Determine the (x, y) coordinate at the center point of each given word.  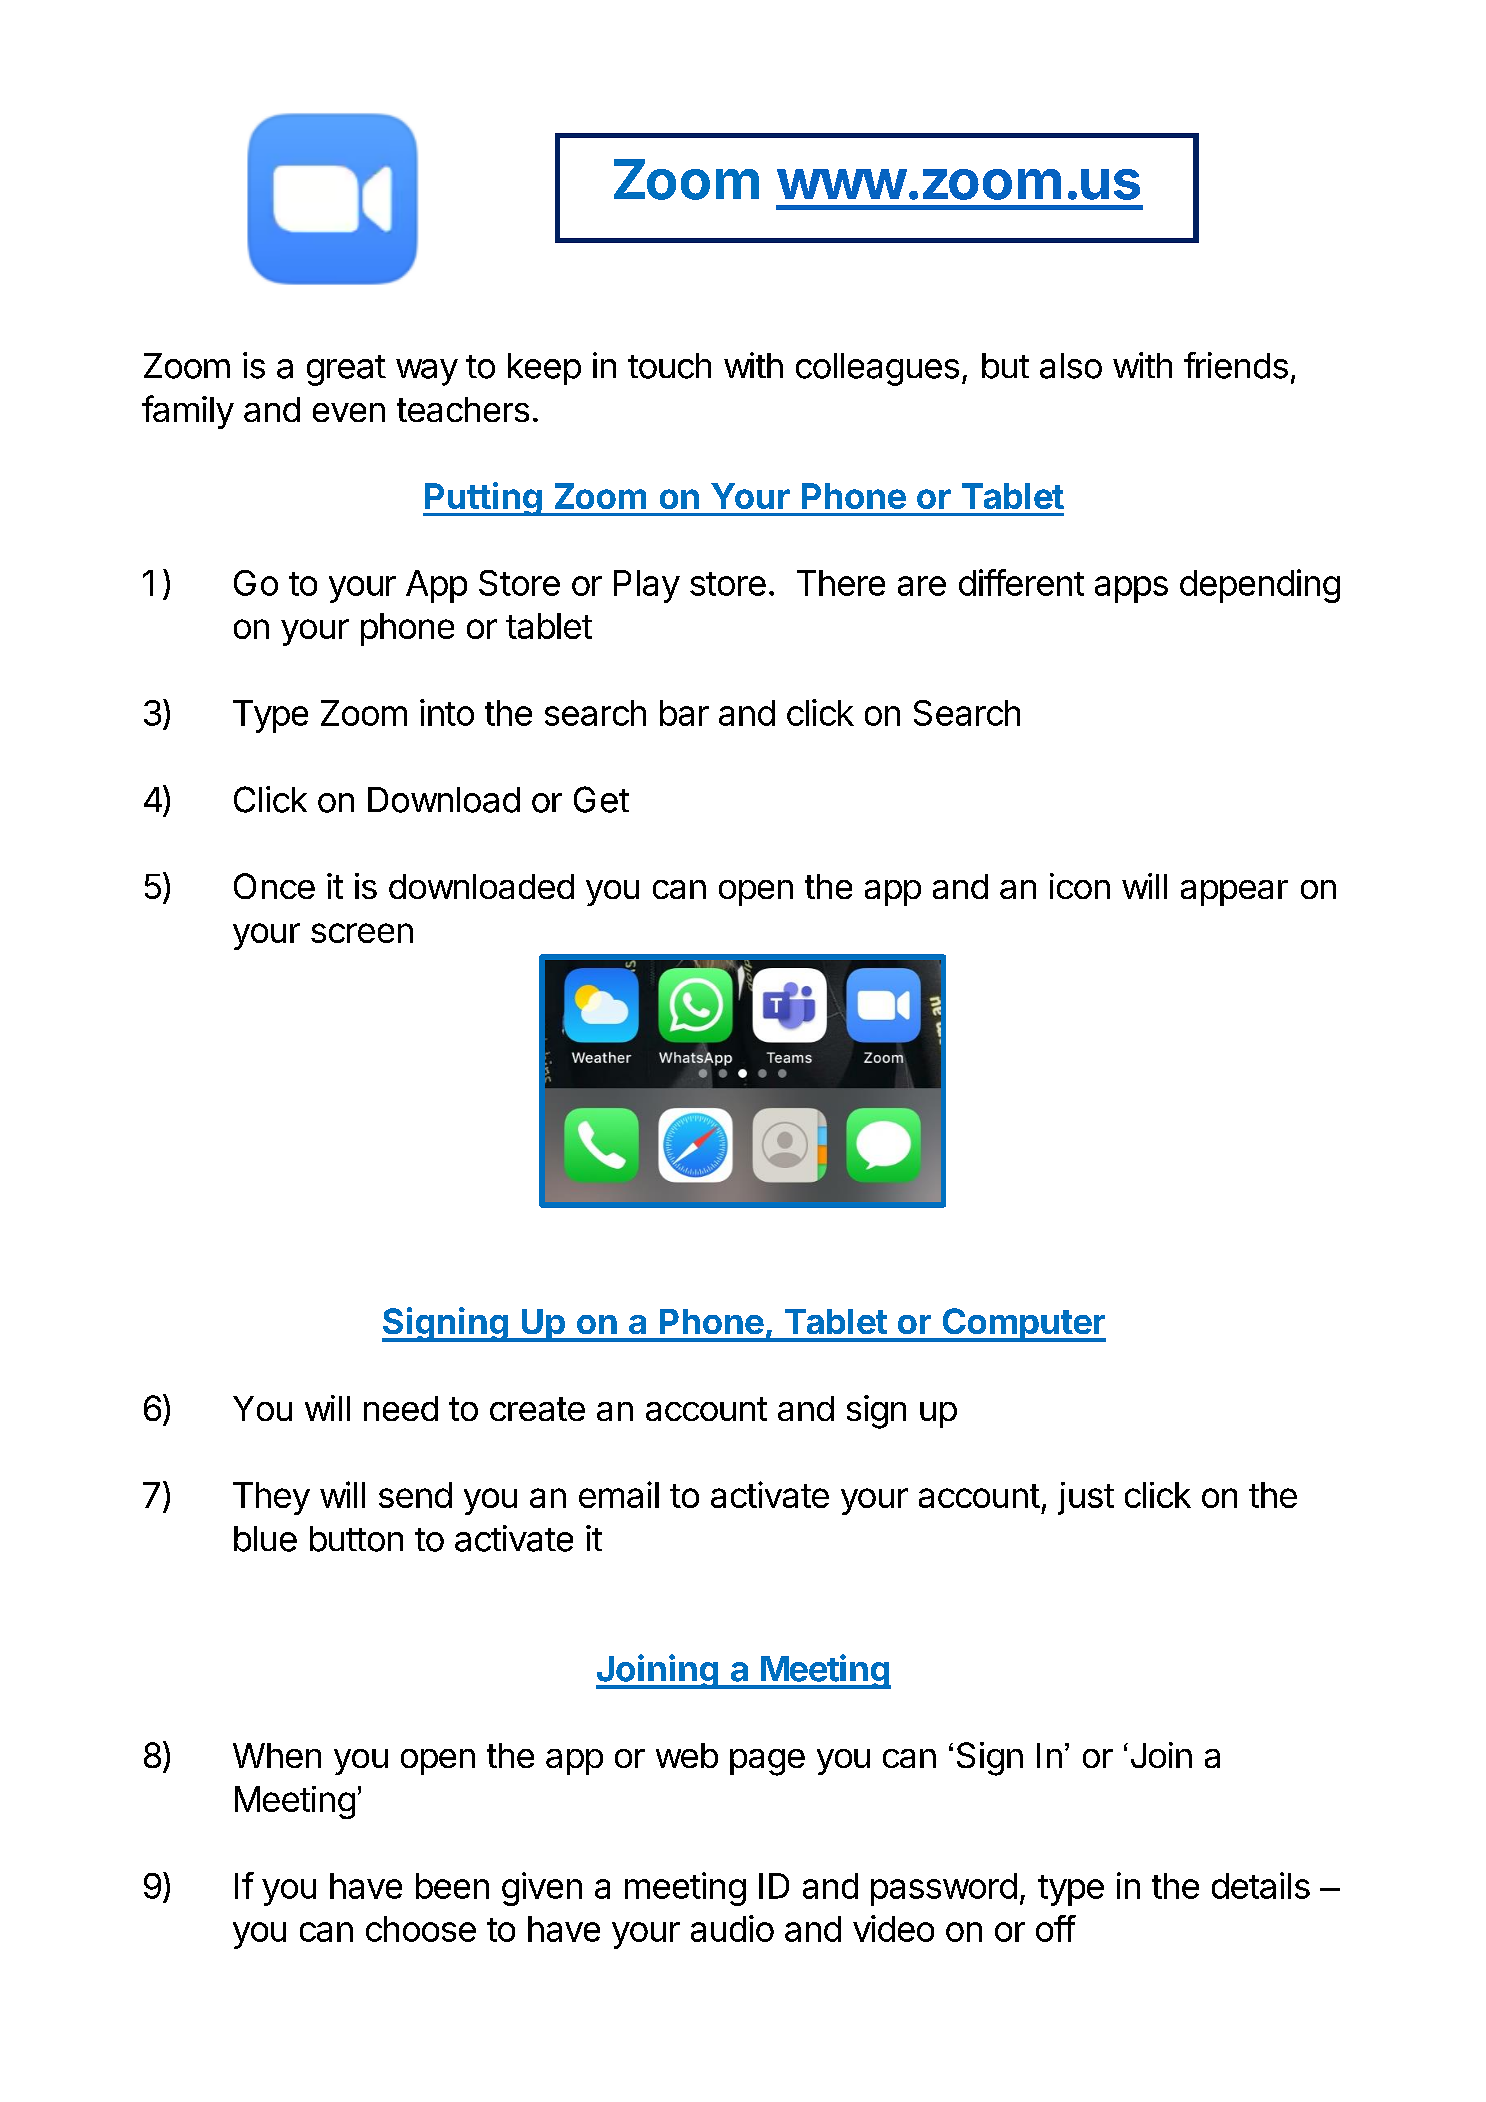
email (619, 1494)
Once (274, 886)
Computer (1023, 1325)
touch (669, 366)
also (1071, 366)
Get (601, 799)
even (349, 412)
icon (1080, 886)
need (401, 1408)
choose (421, 1929)
